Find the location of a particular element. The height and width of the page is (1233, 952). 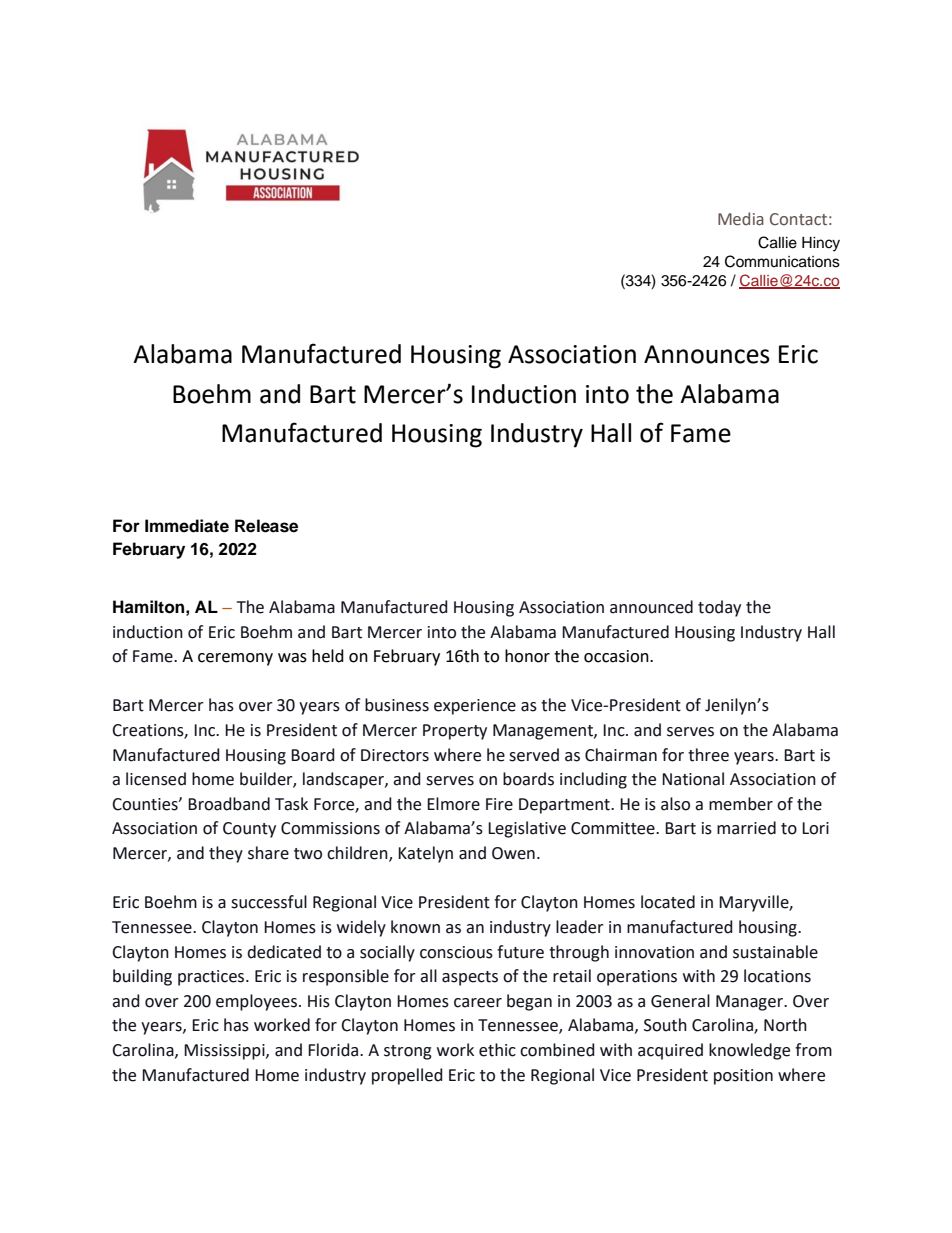

member is located at coordinates (741, 804).
